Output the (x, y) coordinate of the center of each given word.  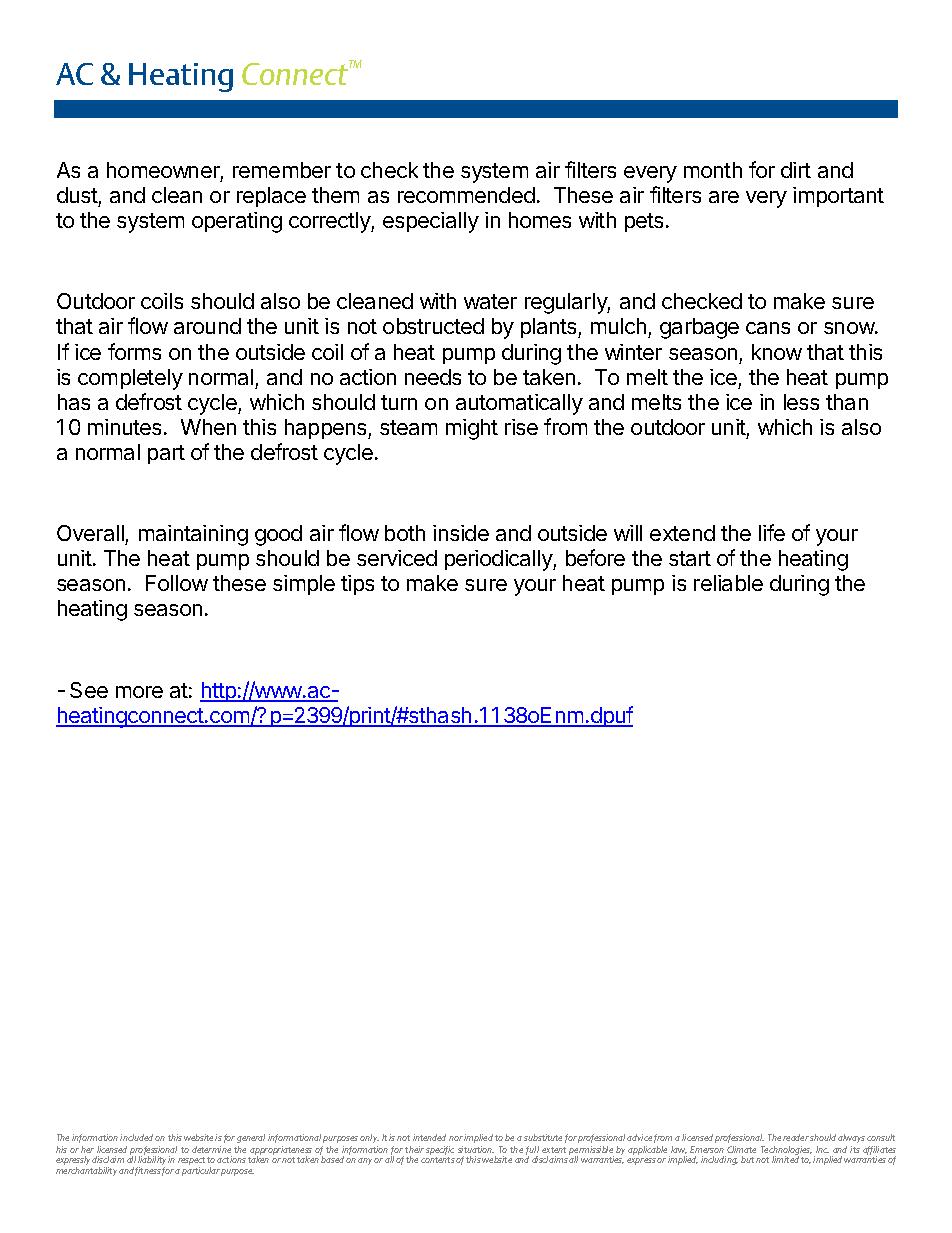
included (136, 1137)
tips (357, 585)
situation (476, 1149)
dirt (796, 170)
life (772, 532)
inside (461, 533)
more (139, 692)
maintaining (193, 535)
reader (796, 1137)
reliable (728, 583)
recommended (466, 195)
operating (237, 222)
